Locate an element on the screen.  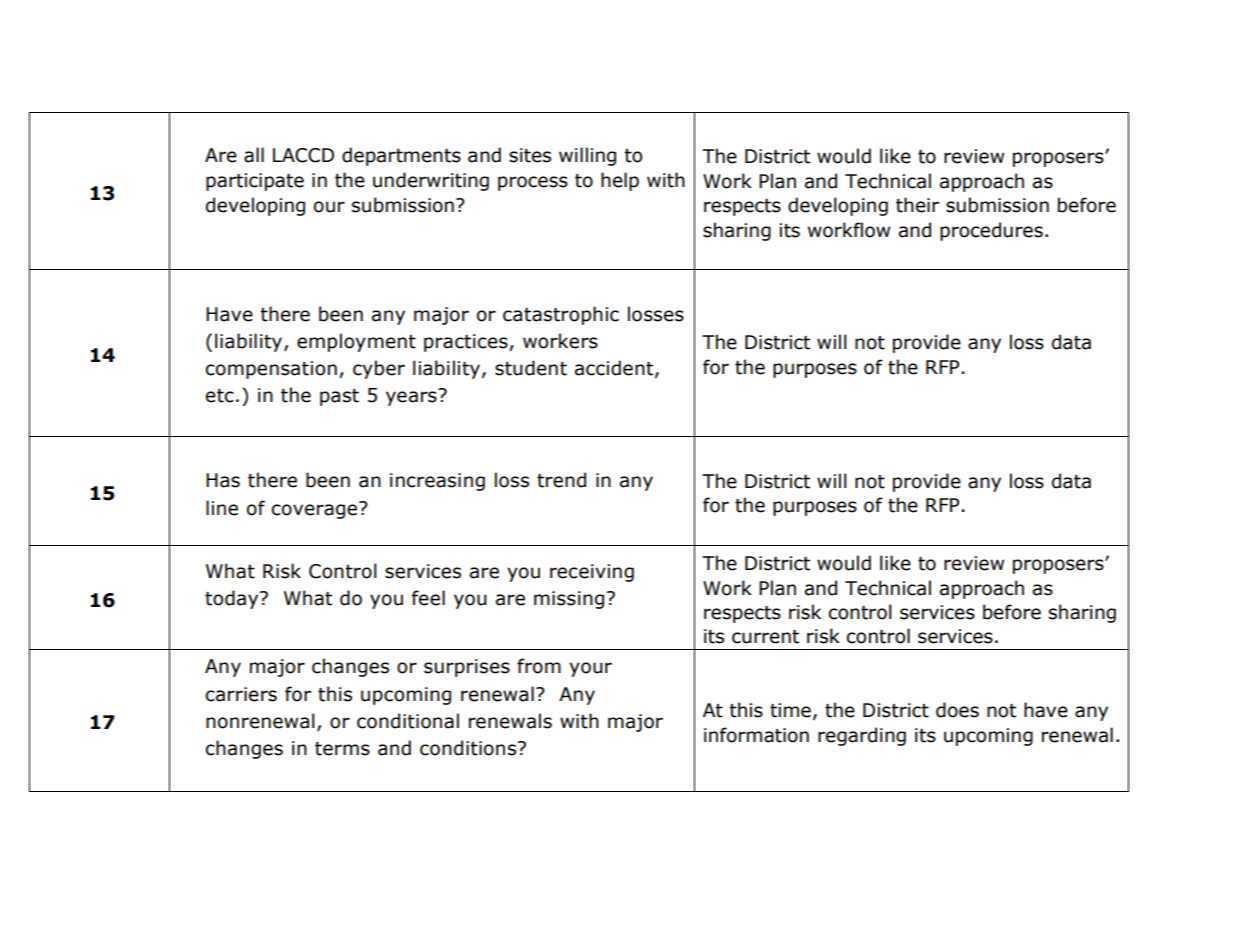
participate is located at coordinates (255, 182).
